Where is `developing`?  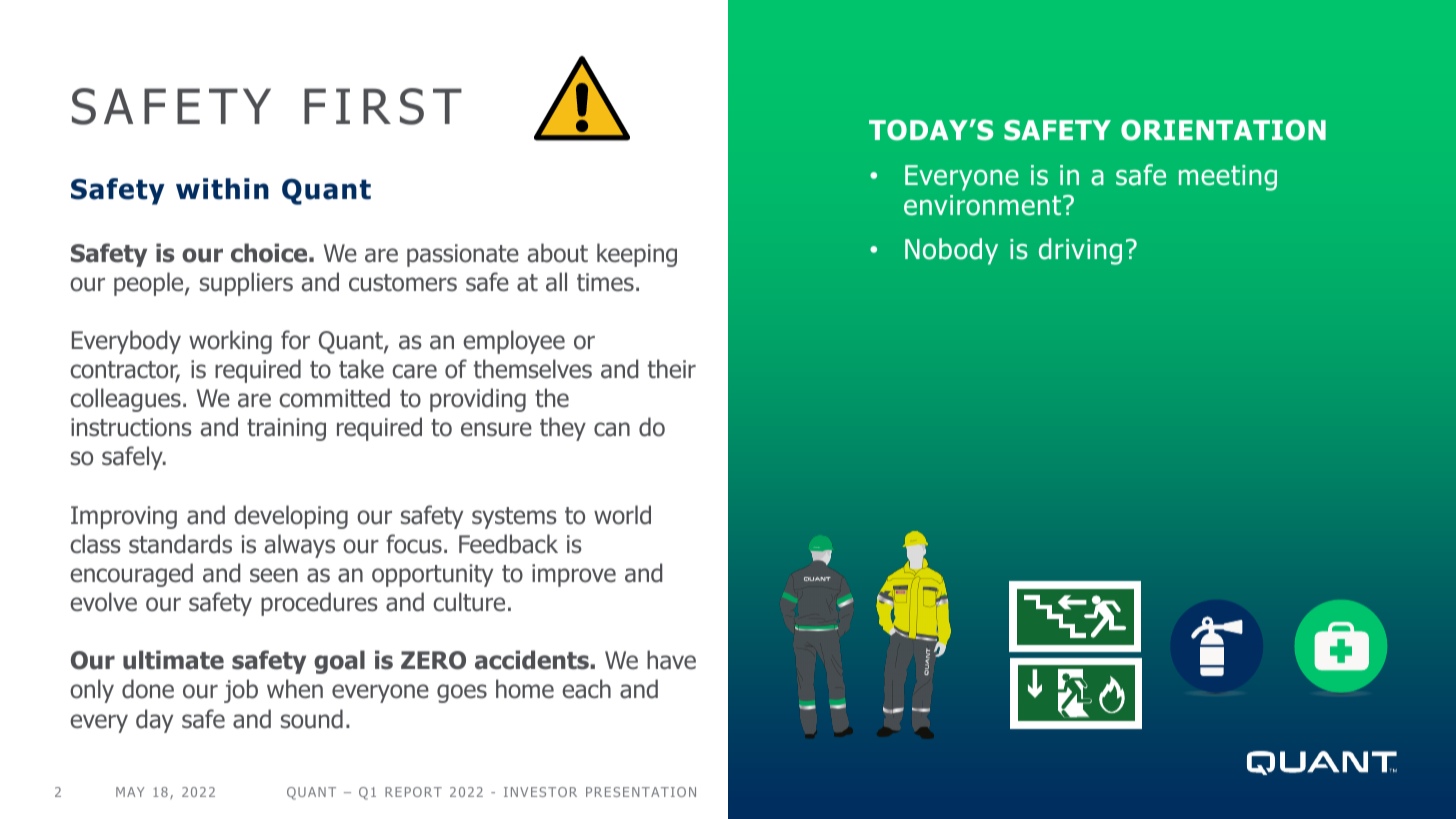
developing is located at coordinates (291, 517).
